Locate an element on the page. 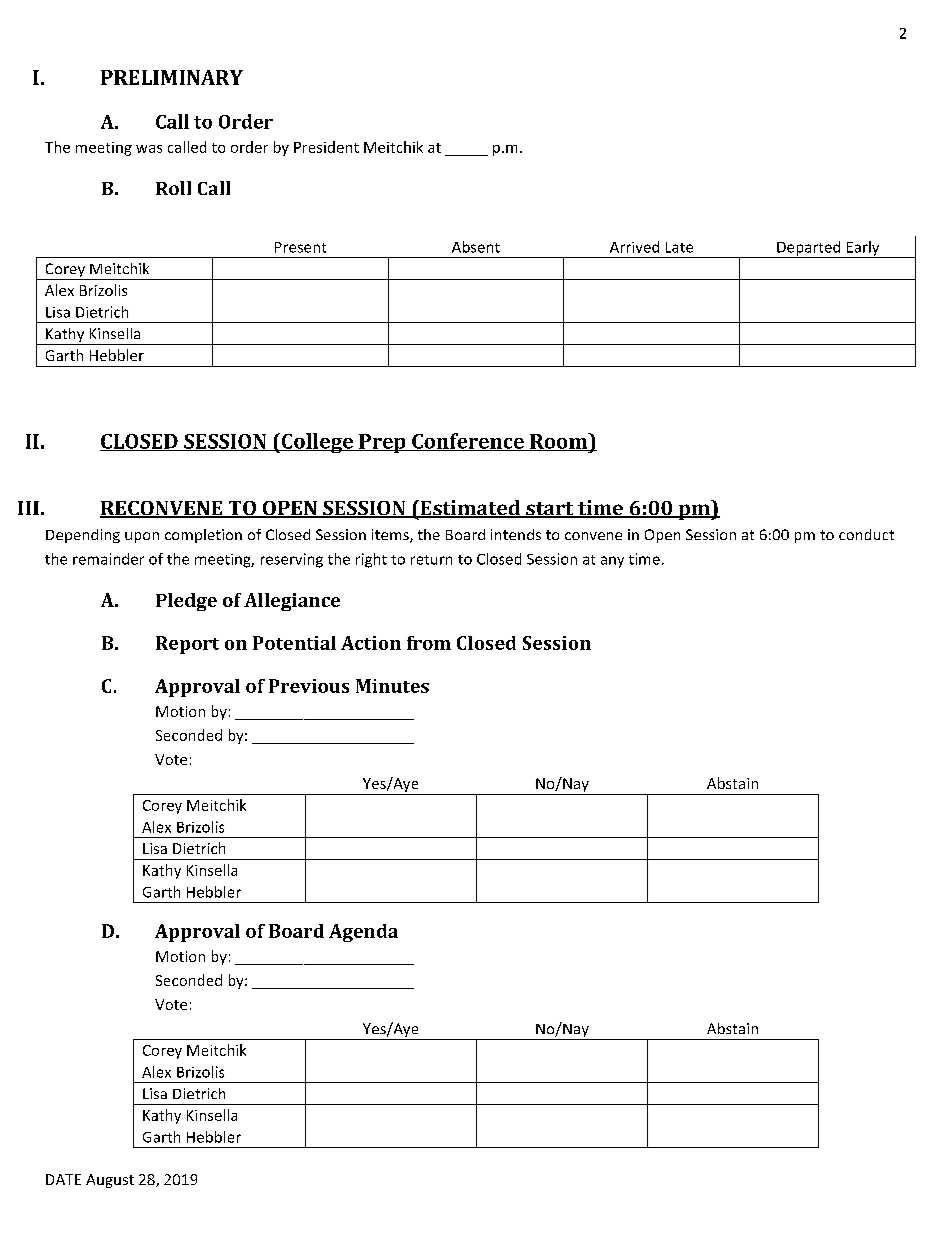  was is located at coordinates (149, 149).
